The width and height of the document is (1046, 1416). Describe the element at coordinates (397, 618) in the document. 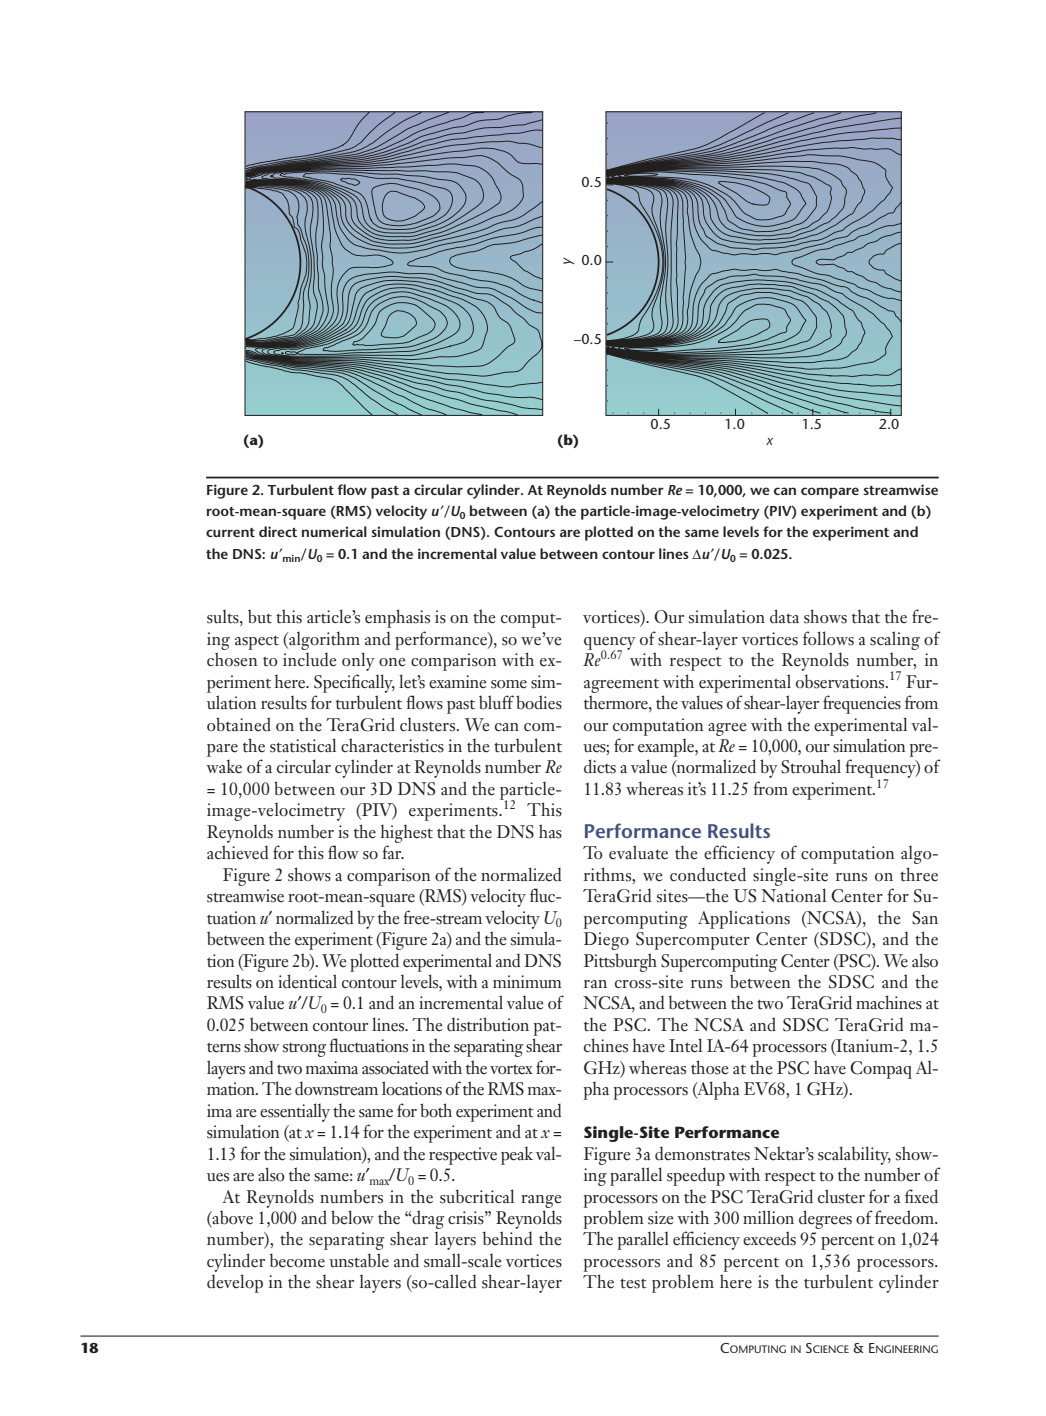

I see `emphasis` at that location.
